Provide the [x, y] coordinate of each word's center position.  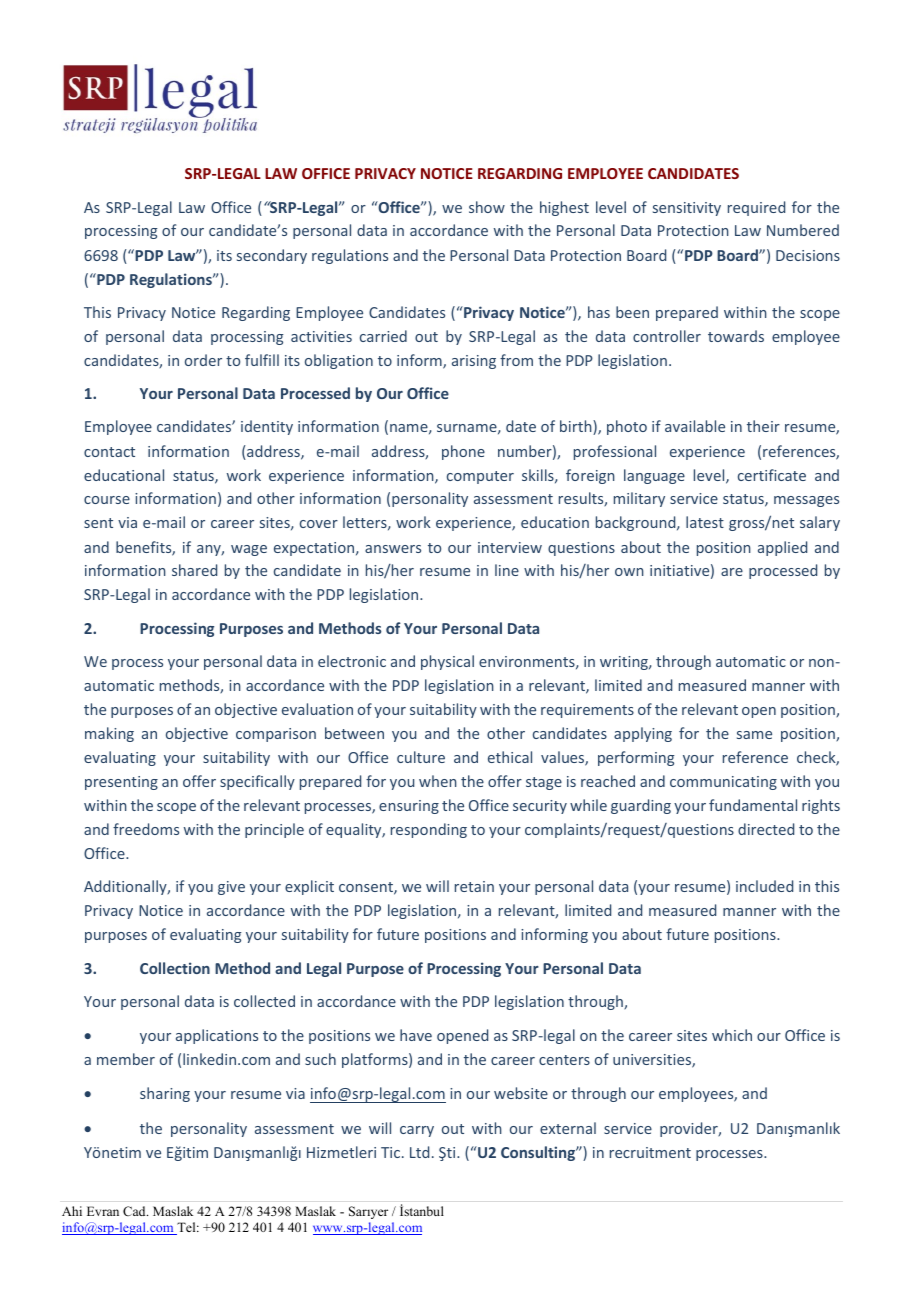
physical [447, 662]
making [109, 734]
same [754, 735]
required [756, 208]
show [487, 207]
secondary [272, 256]
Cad [135, 1211]
